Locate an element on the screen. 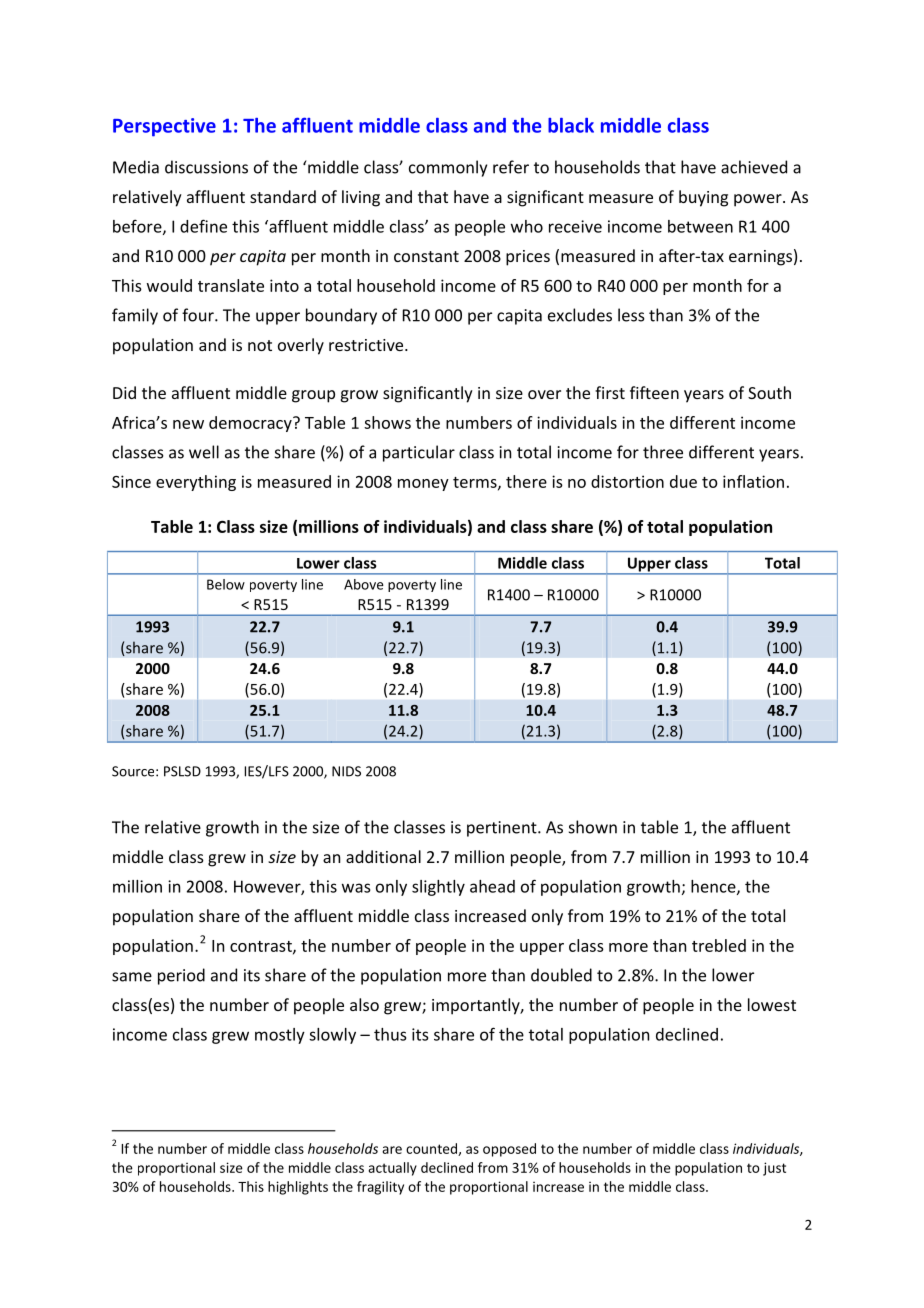 The height and width of the screenshot is (1308, 924). buying is located at coordinates (703, 198).
